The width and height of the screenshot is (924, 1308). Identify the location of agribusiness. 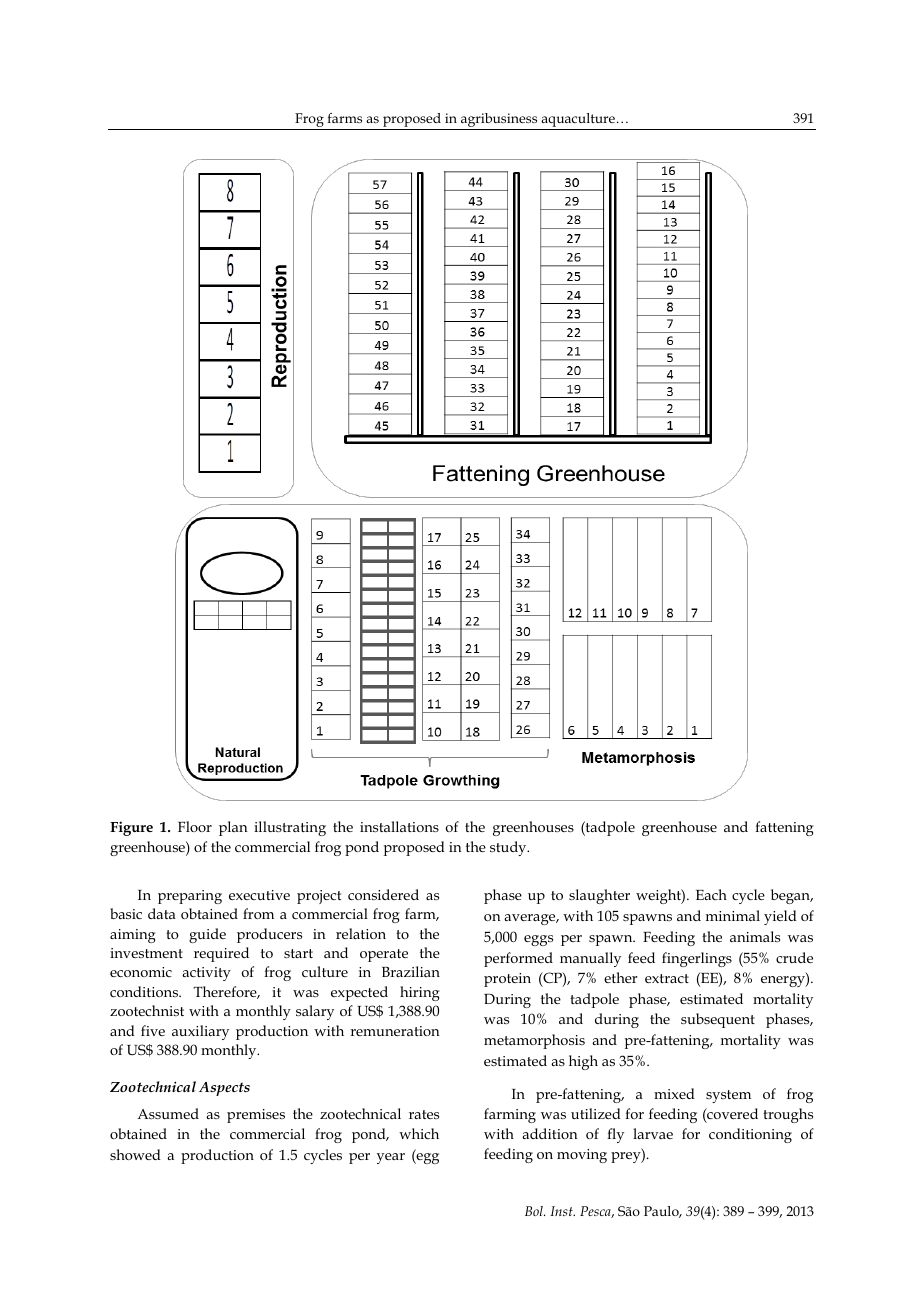
(499, 121).
